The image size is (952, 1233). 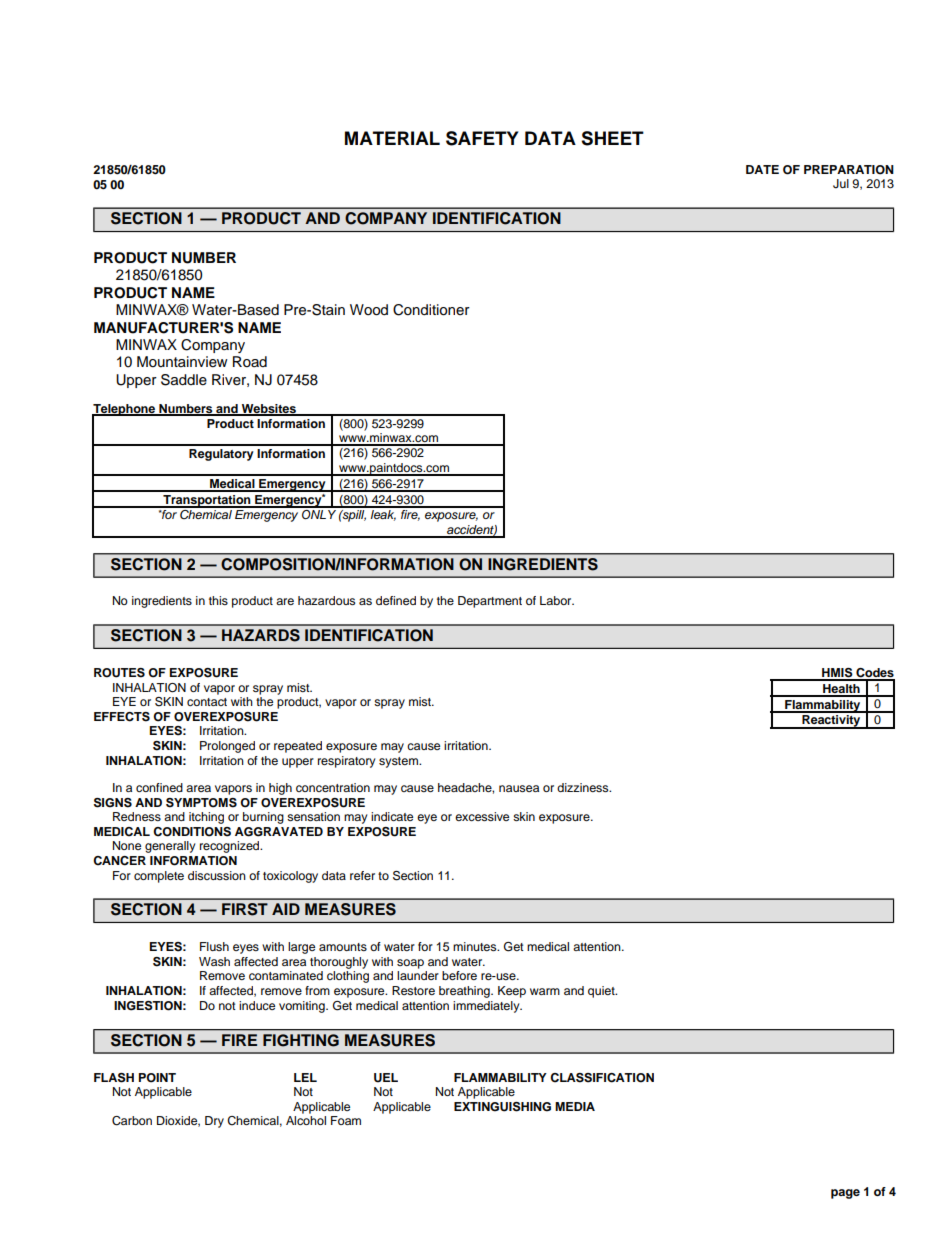 What do you see at coordinates (490, 602) in the image?
I see `Department` at bounding box center [490, 602].
